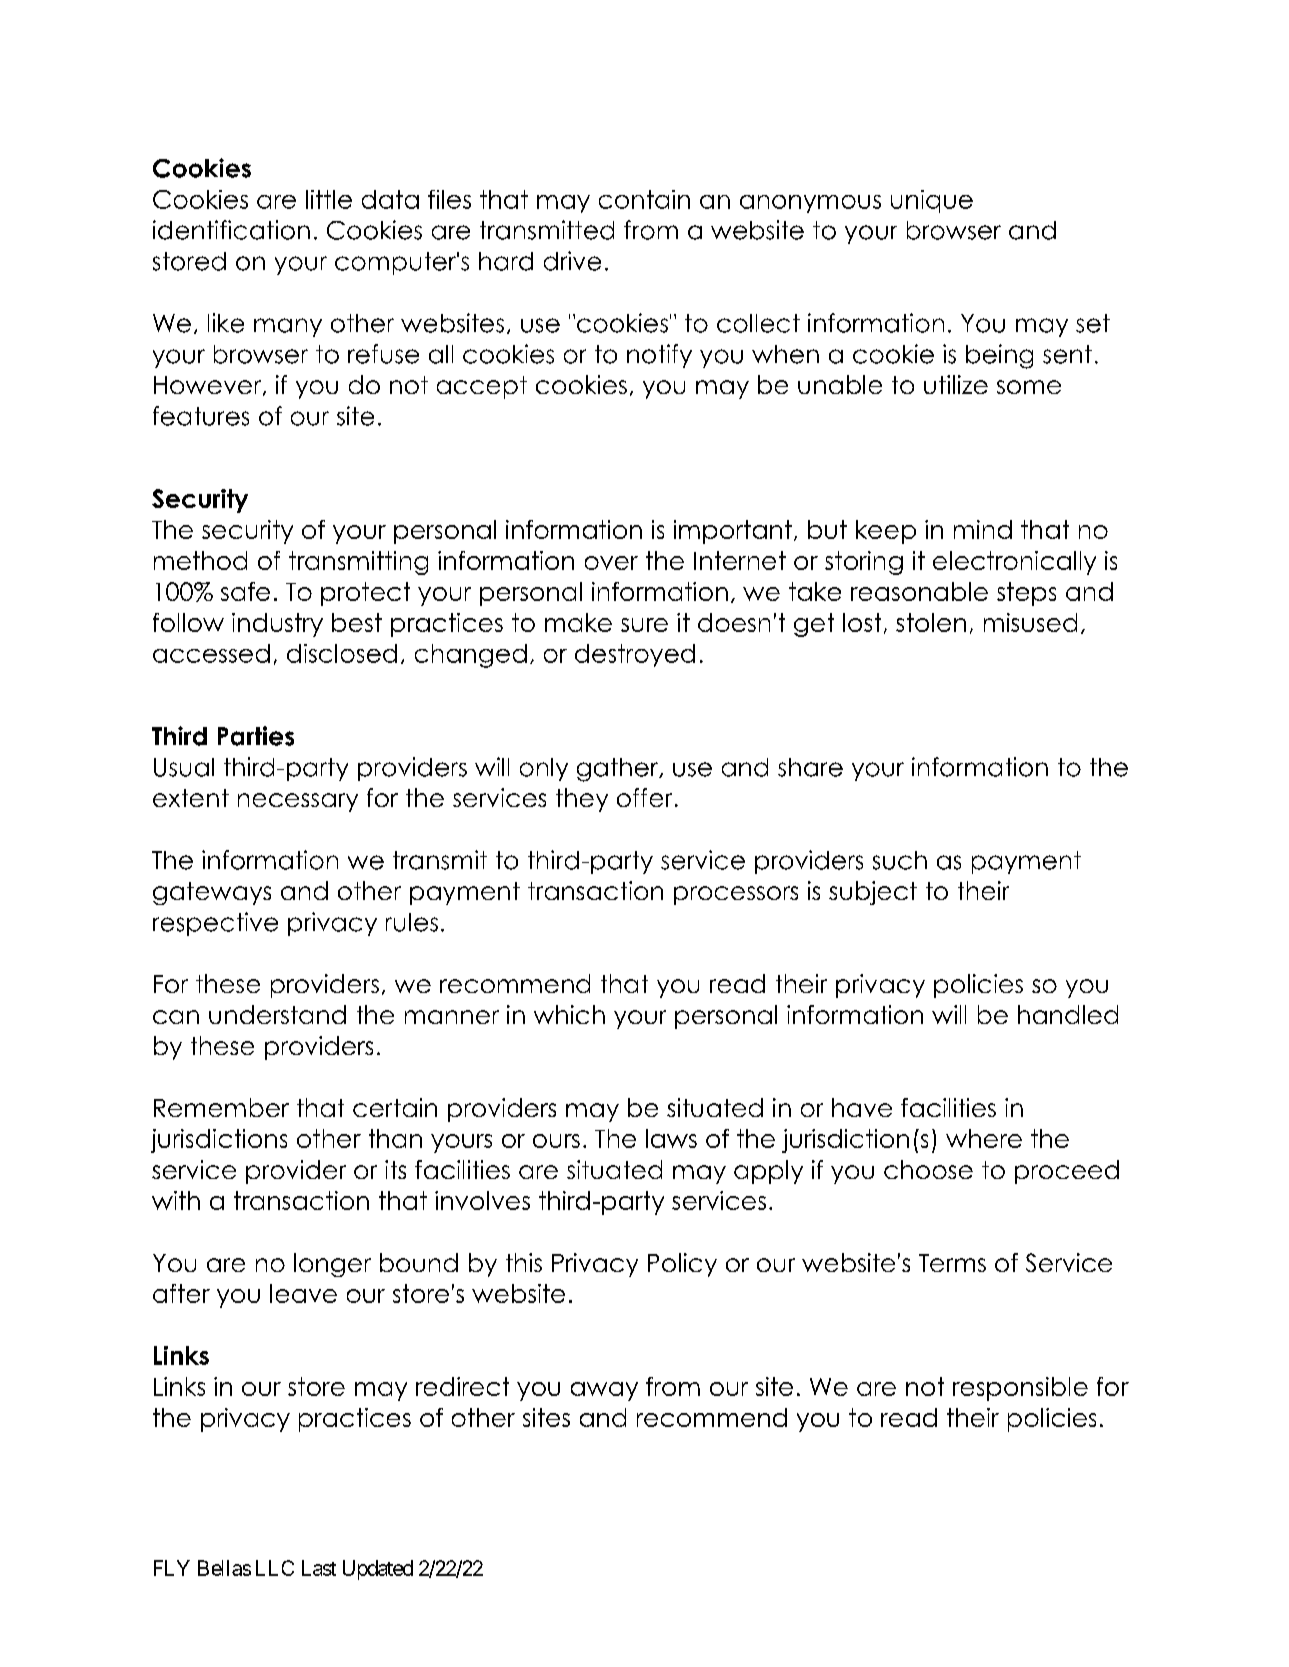  Describe the element at coordinates (221, 1107) in the document. I see `Remember` at that location.
